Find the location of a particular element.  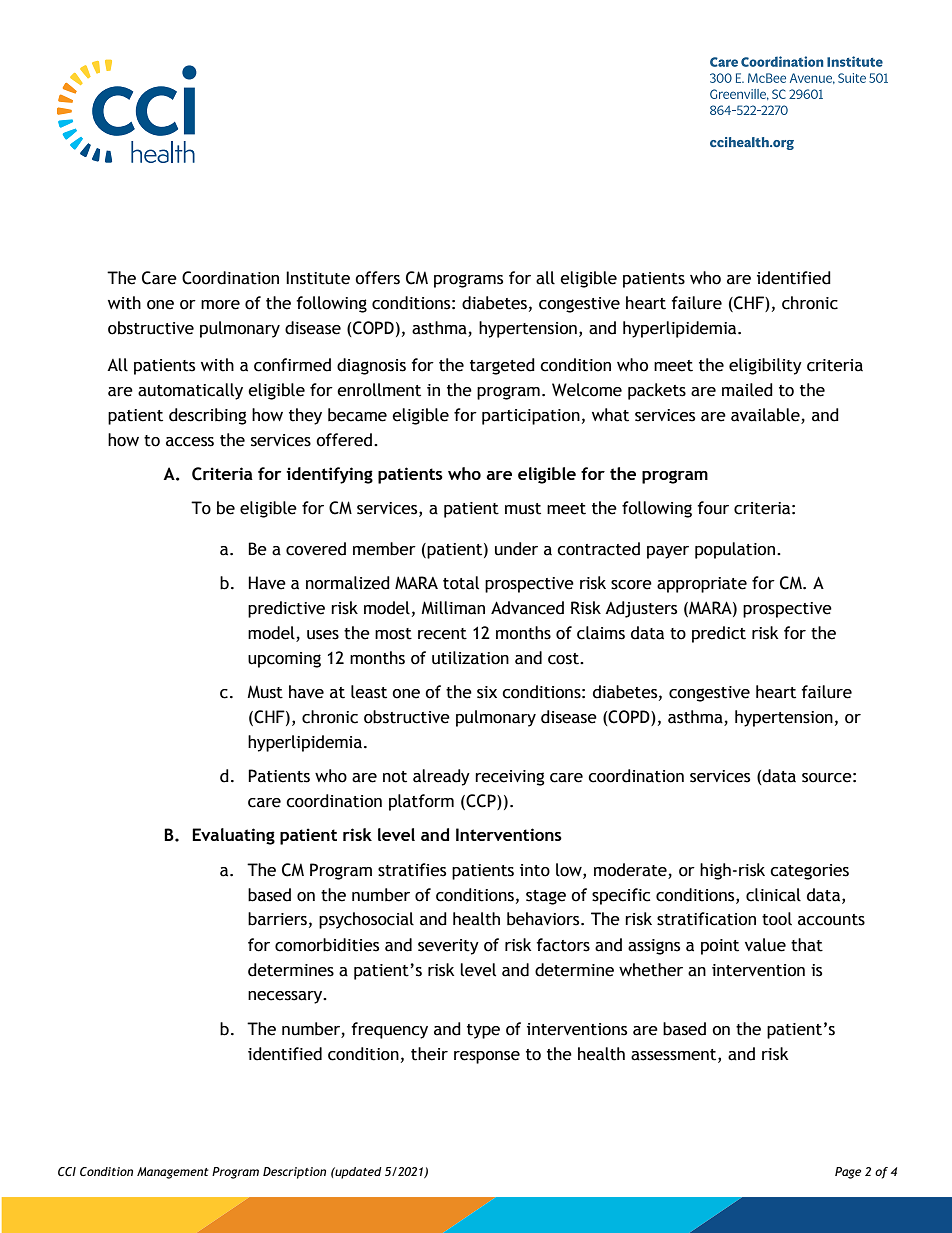

more is located at coordinates (220, 305).
